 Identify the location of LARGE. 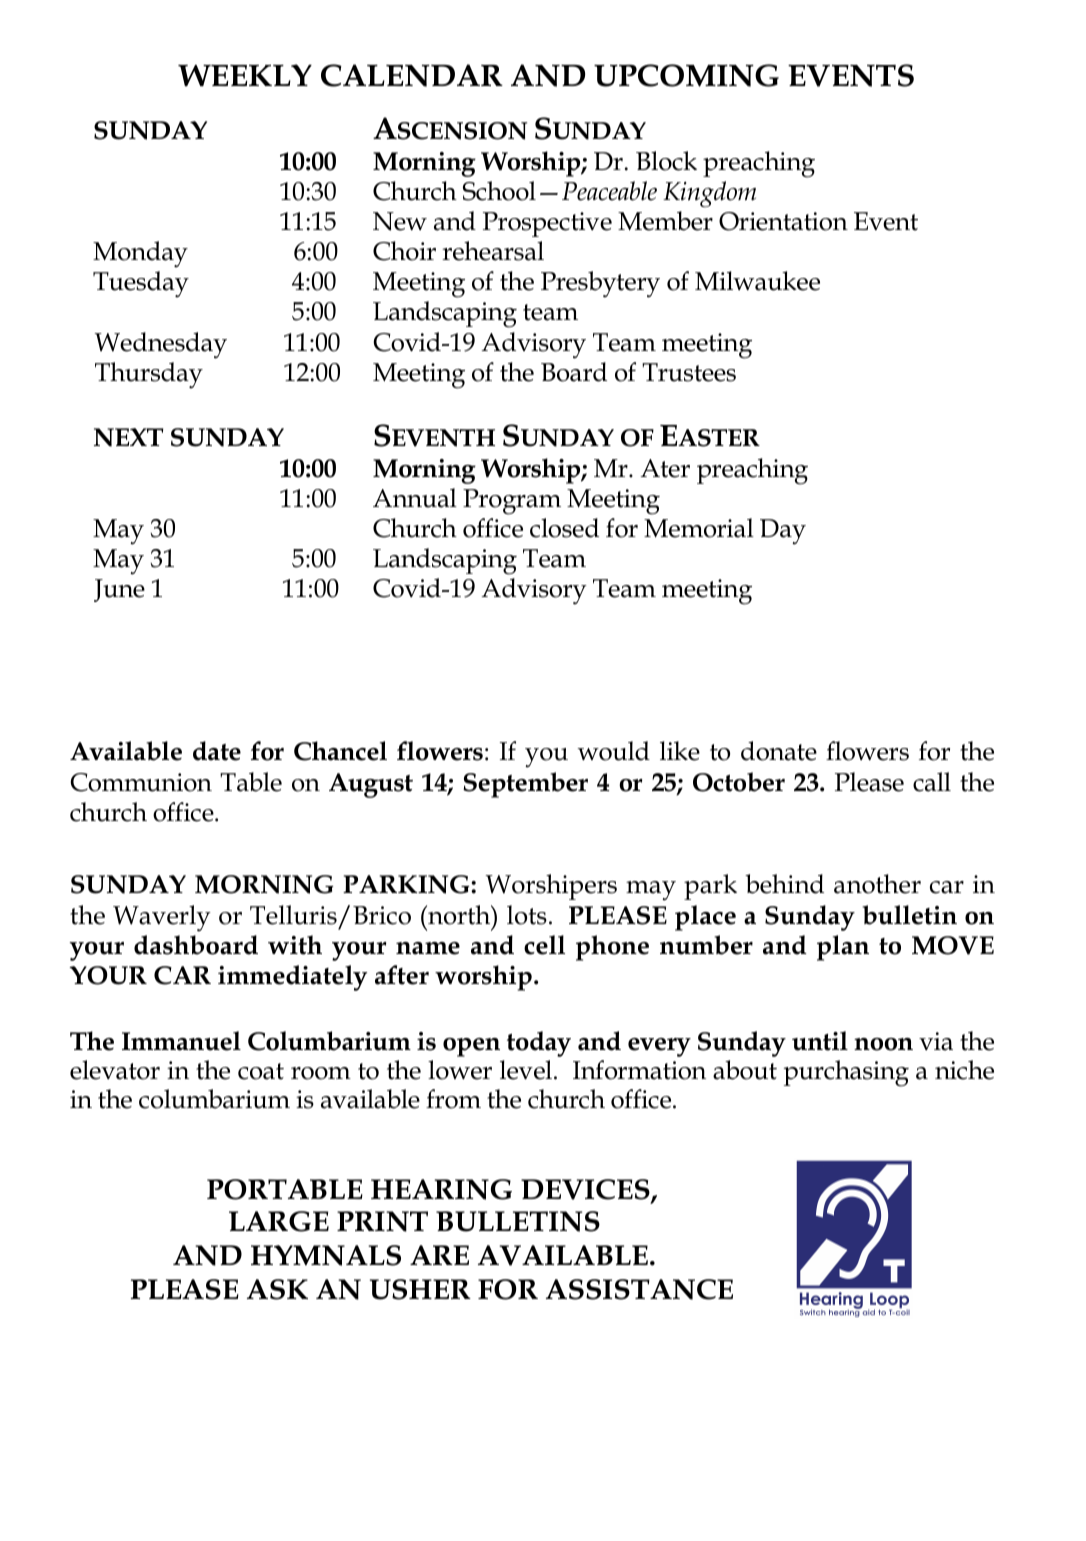
(279, 1221).
